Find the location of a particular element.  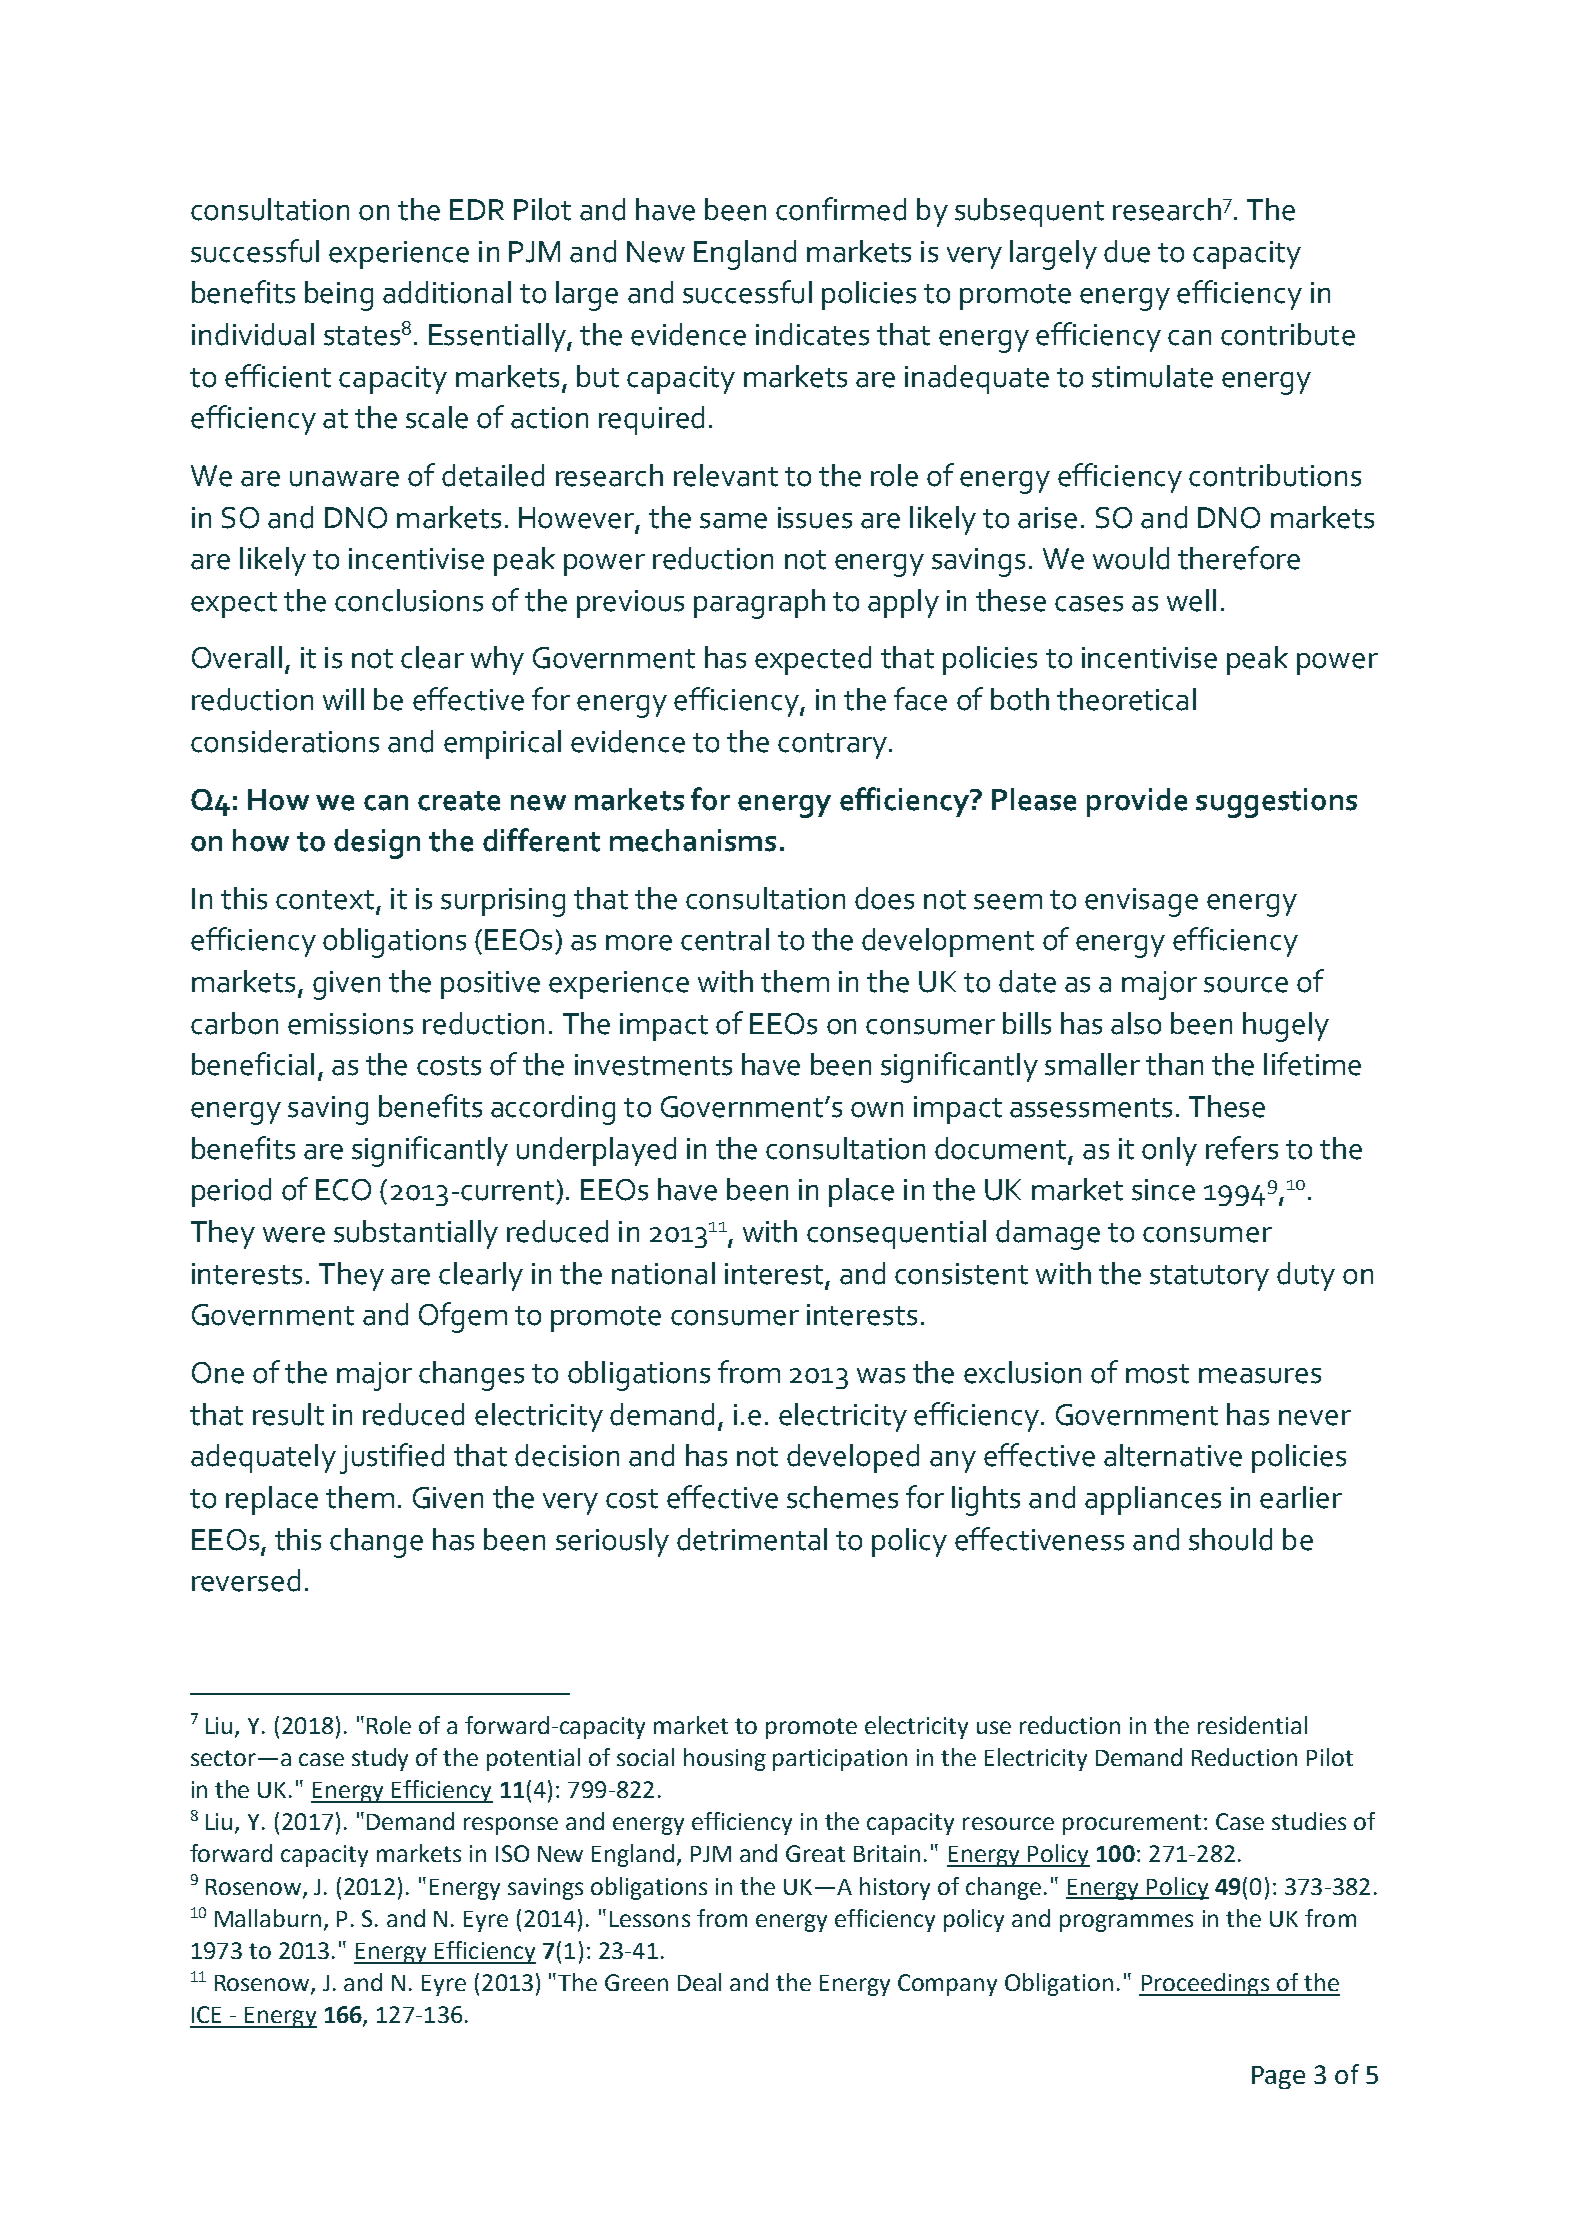

own is located at coordinates (877, 1110).
